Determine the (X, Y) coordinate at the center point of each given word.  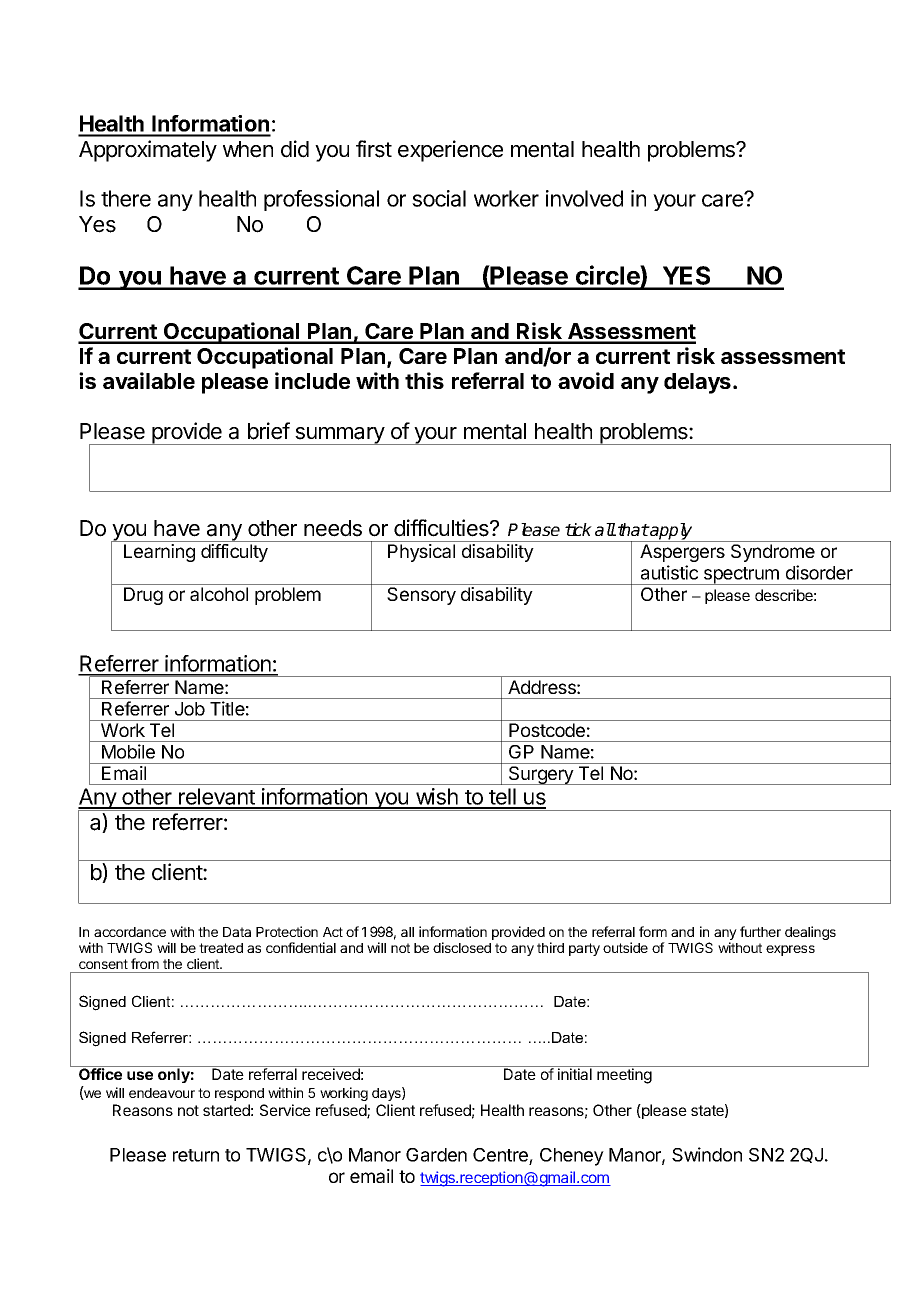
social (439, 198)
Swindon (707, 1154)
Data (237, 932)
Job (190, 709)
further (760, 931)
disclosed (462, 947)
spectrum (741, 576)
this (424, 380)
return (196, 1155)
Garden (436, 1155)
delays (697, 383)
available (149, 380)
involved (584, 198)
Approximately (148, 151)
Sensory (421, 596)
